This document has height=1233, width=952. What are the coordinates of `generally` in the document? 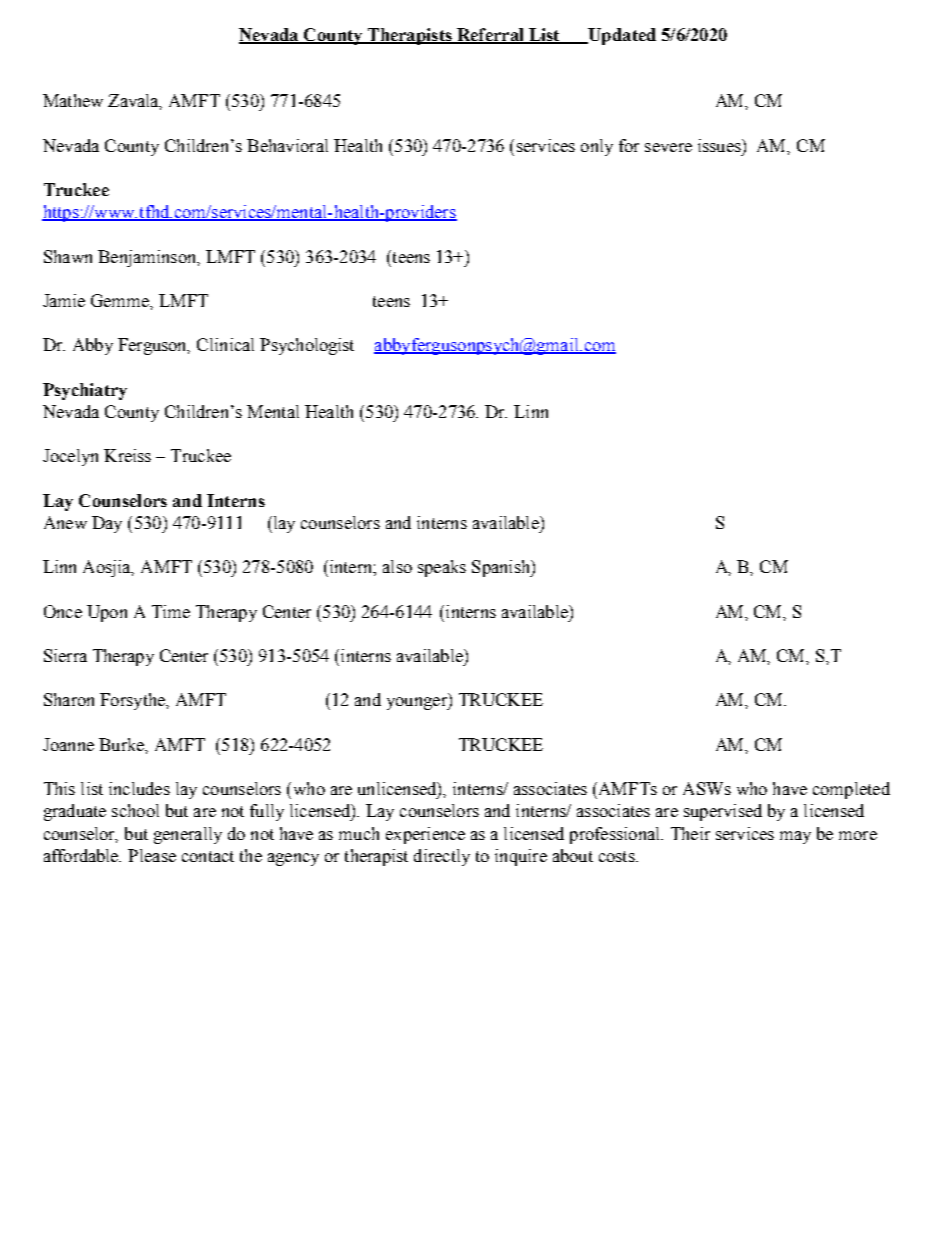 It's located at (188, 835).
